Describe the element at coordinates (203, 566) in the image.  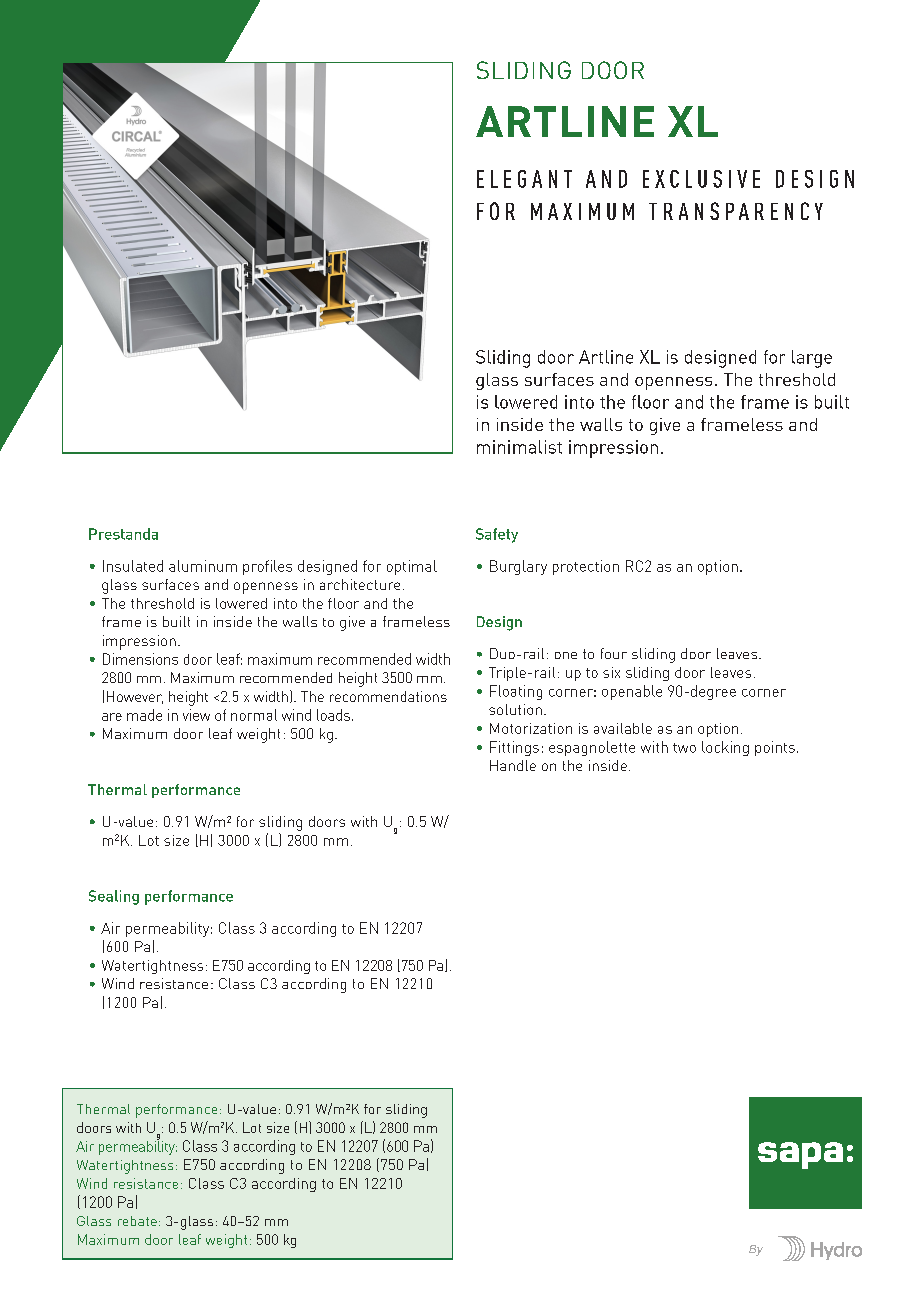
I see `aluminum` at that location.
